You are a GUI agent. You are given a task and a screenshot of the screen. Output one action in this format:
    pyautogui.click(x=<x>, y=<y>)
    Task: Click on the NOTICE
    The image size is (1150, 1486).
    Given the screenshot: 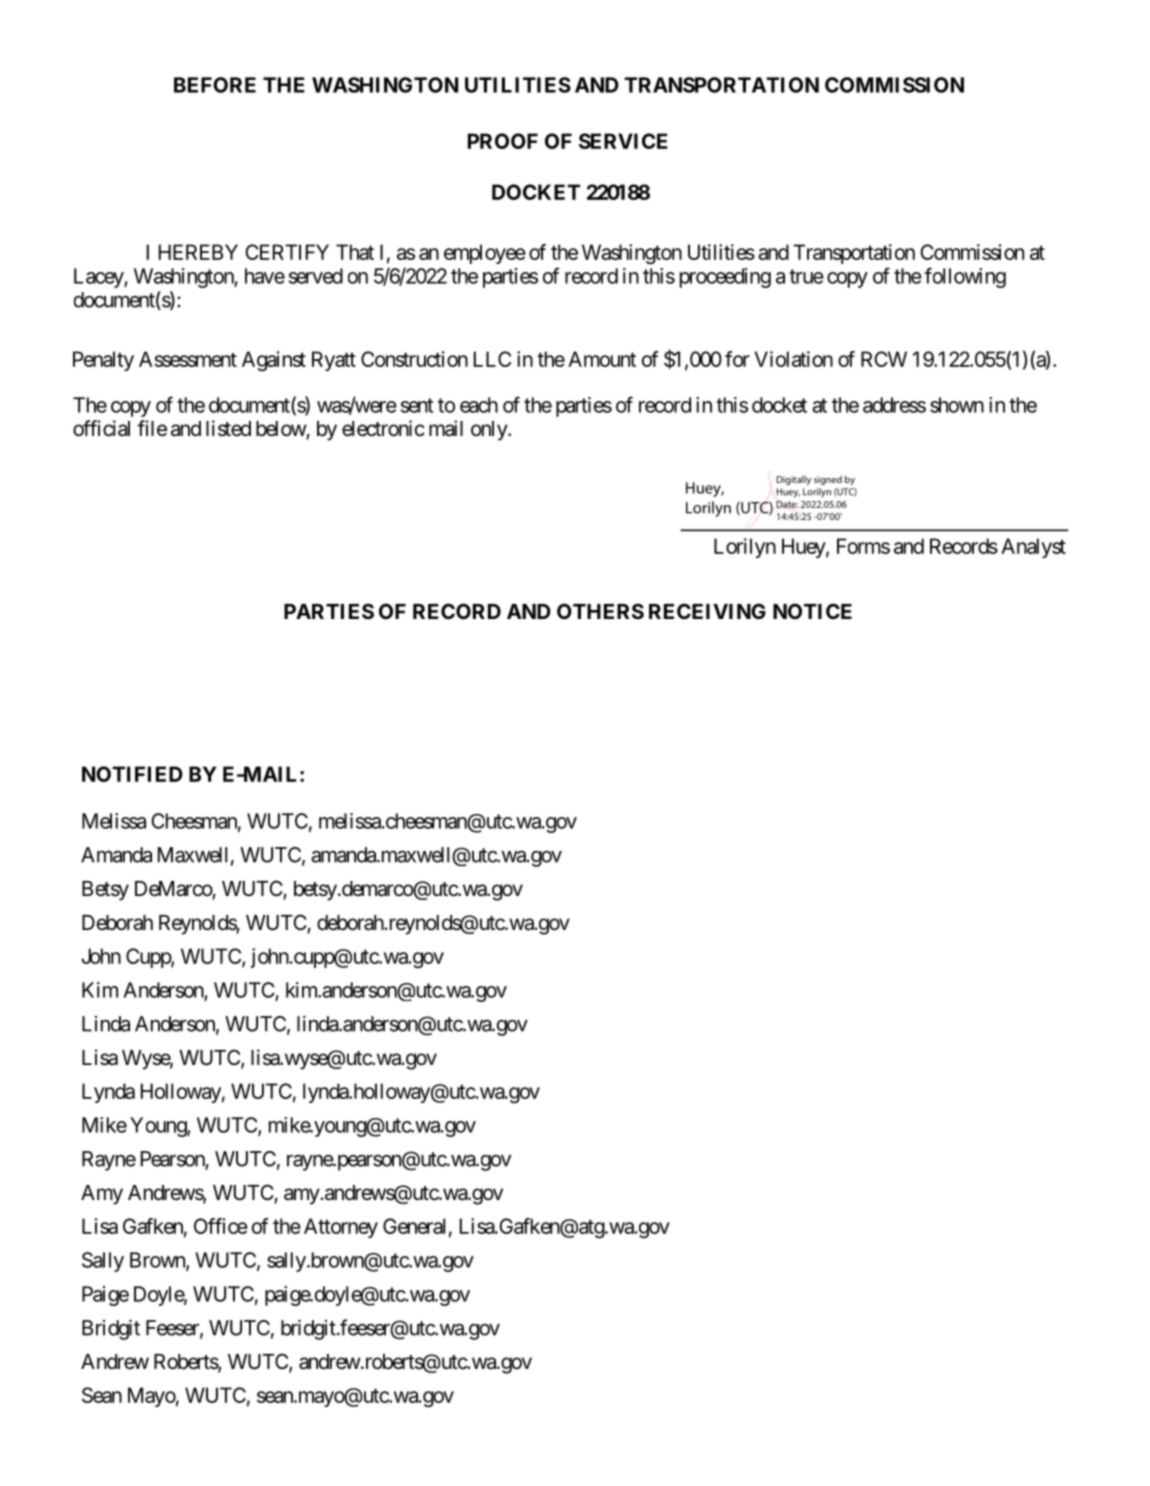 What is the action you would take?
    pyautogui.click(x=812, y=611)
